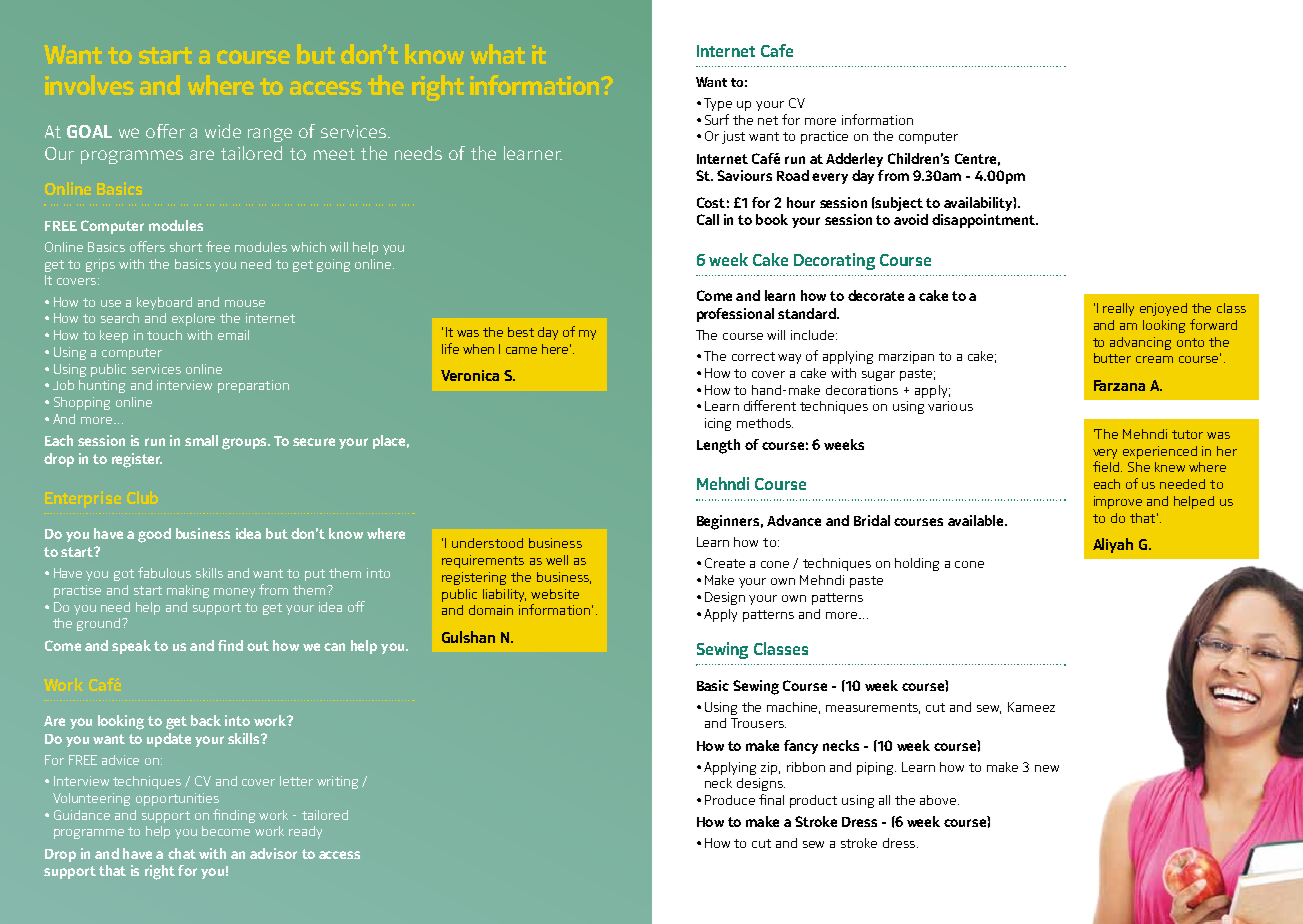 The height and width of the screenshot is (924, 1303). Describe the element at coordinates (873, 708) in the screenshot. I see `measurements` at that location.
